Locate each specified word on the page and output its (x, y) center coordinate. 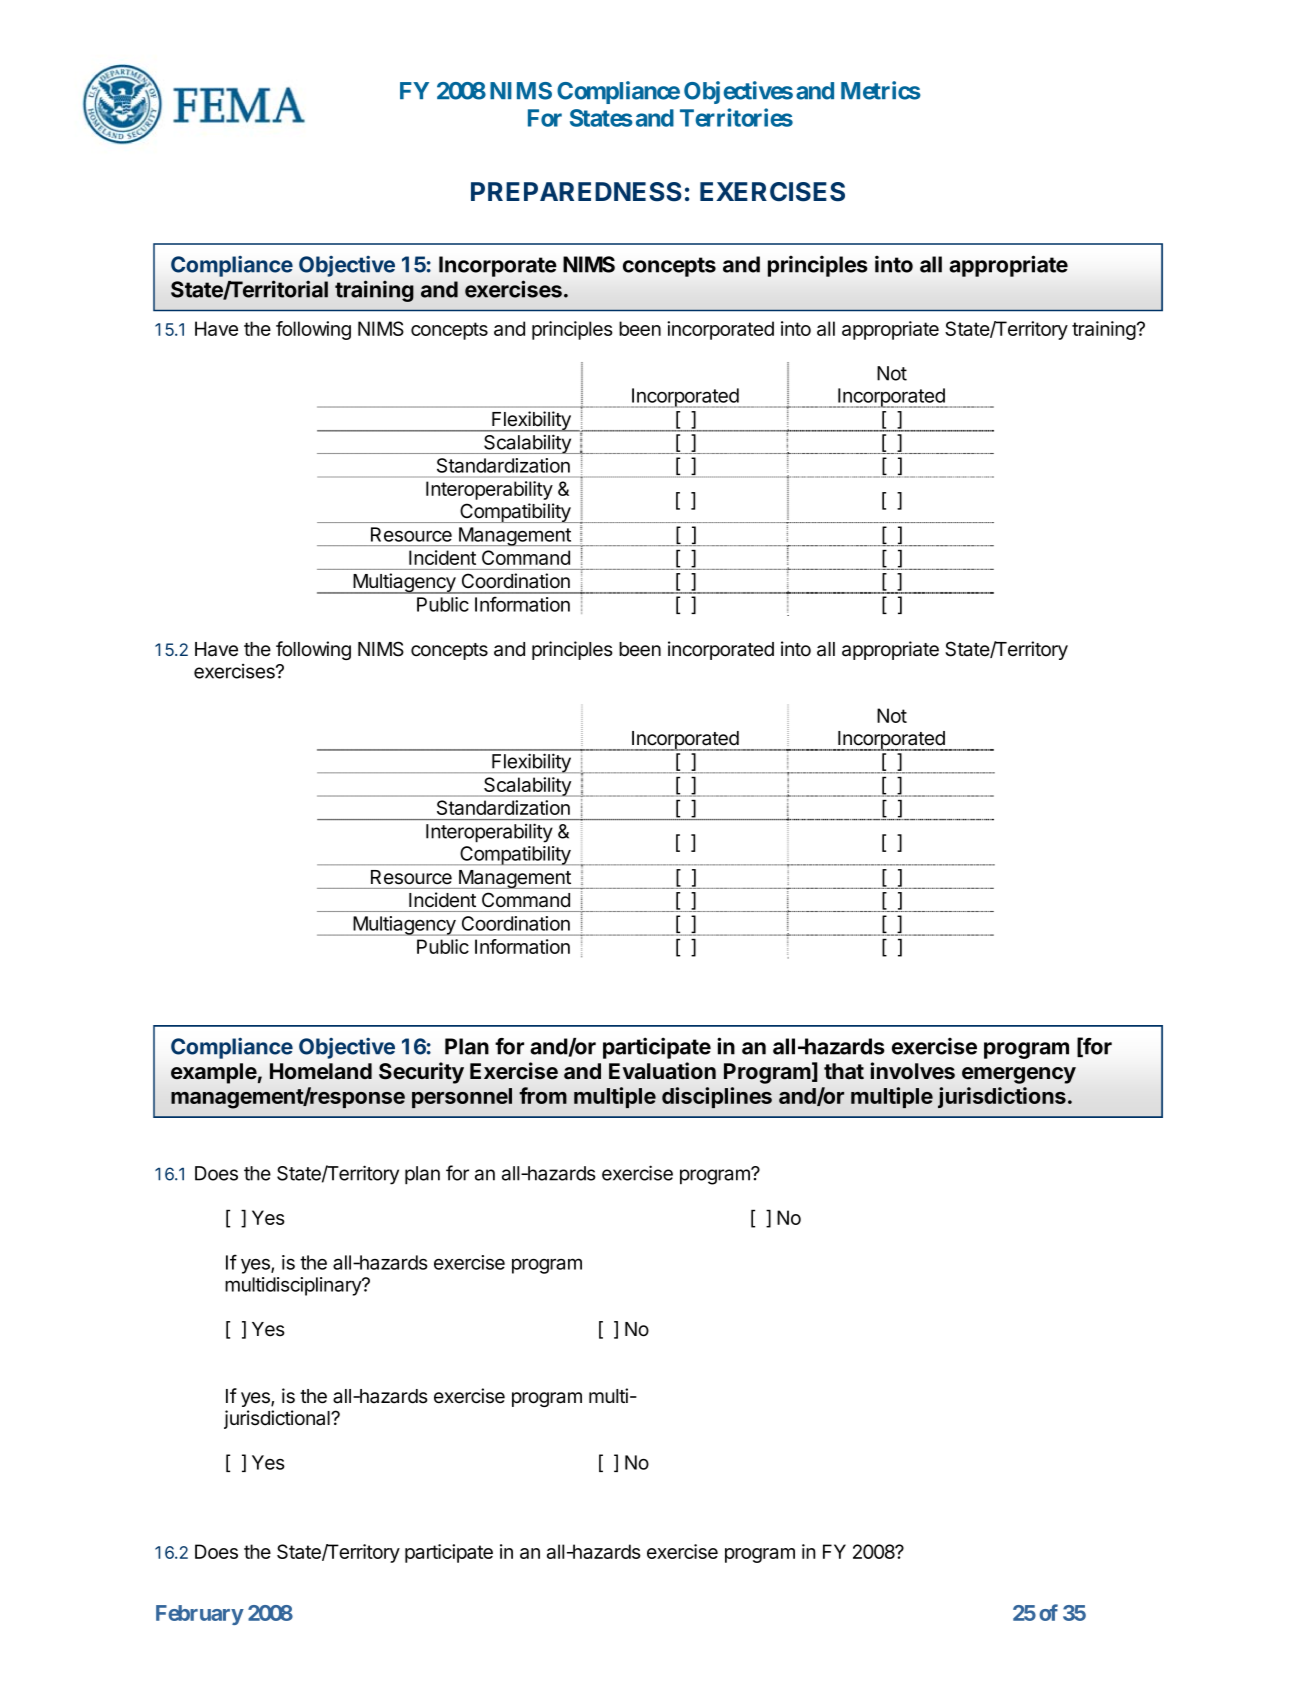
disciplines (717, 1097)
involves (913, 1071)
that (844, 1071)
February (200, 1615)
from (543, 1095)
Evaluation (662, 1071)
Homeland (321, 1071)
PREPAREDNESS (576, 192)
